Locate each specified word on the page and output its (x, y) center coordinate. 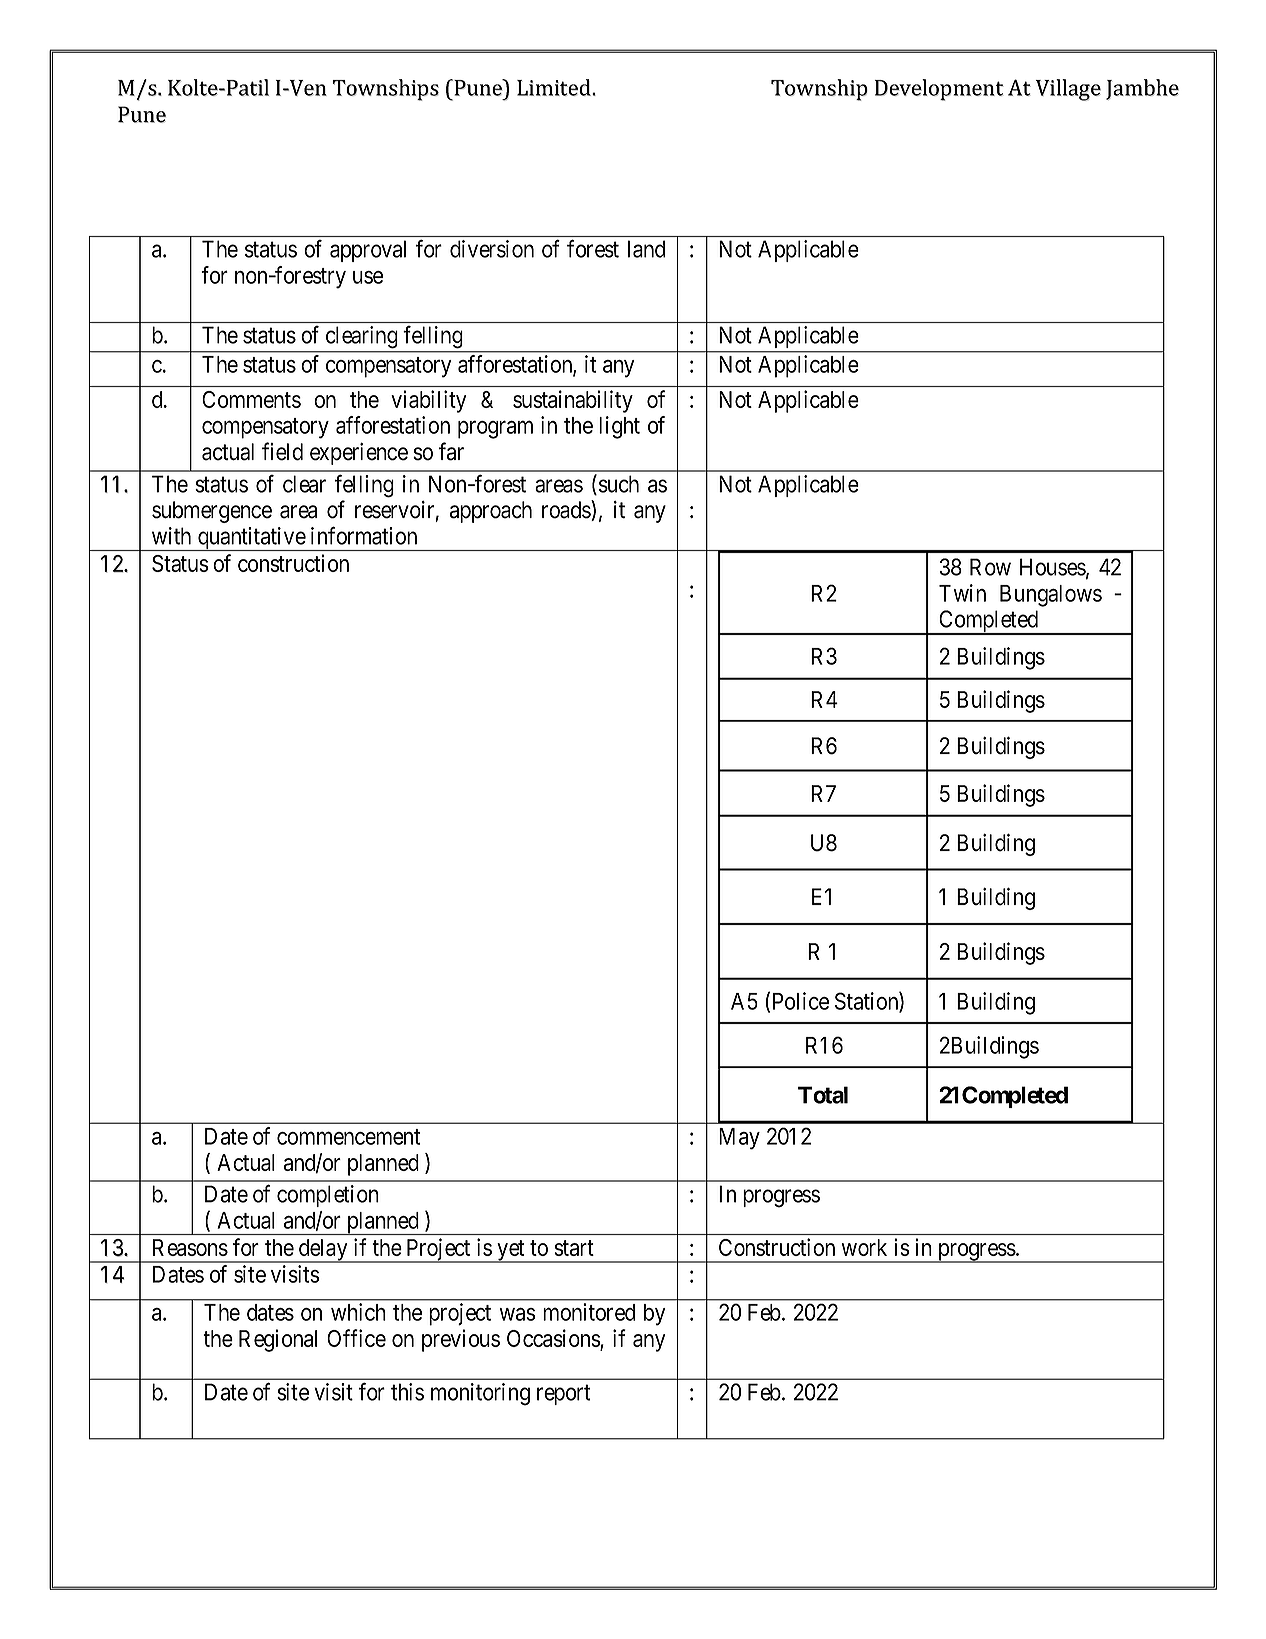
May (739, 1139)
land (646, 249)
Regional (278, 1340)
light (619, 427)
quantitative (251, 539)
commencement (348, 1137)
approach (491, 512)
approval (368, 251)
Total (823, 1095)
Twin (962, 593)
